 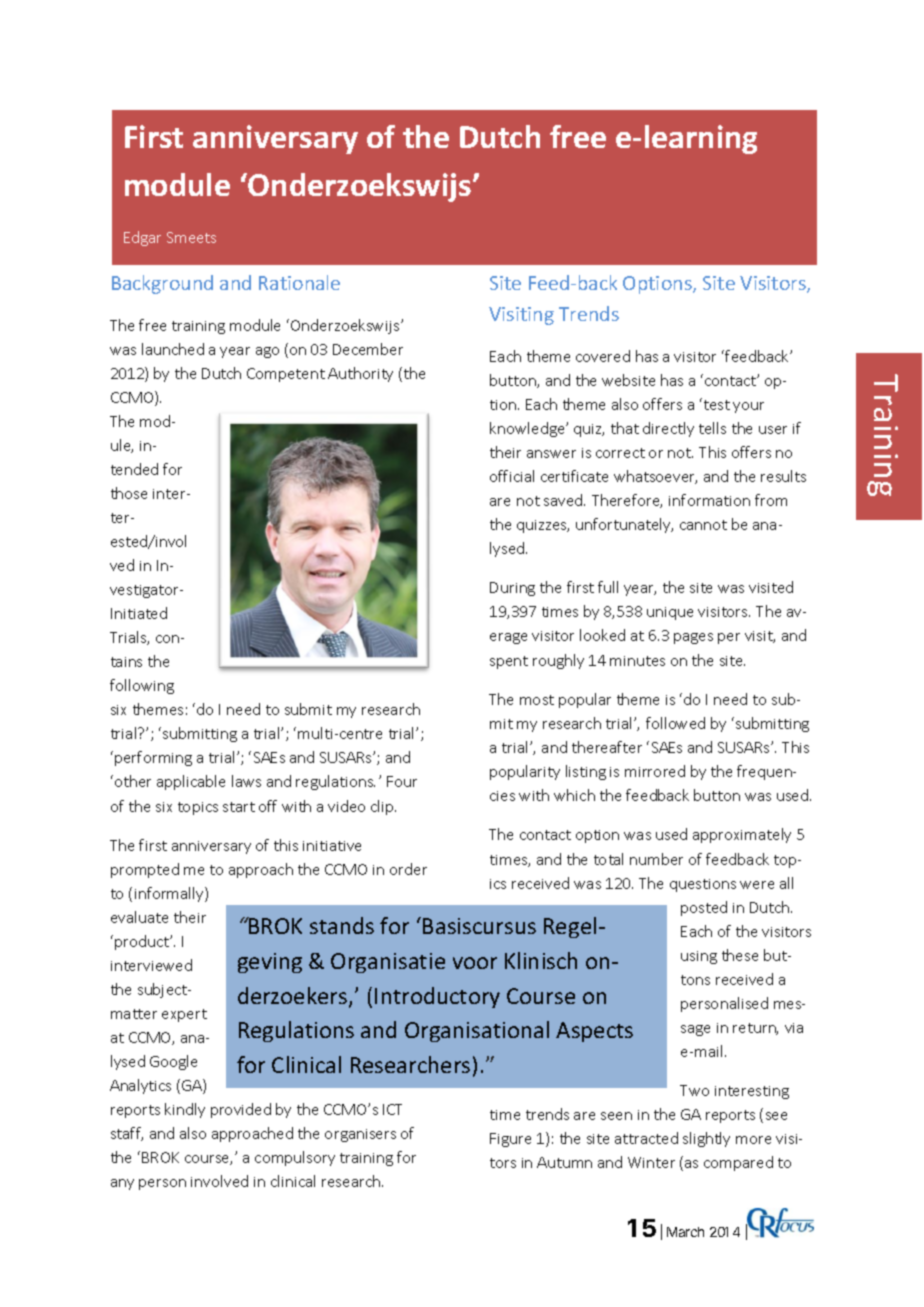 I want to click on any, so click(x=122, y=1184).
